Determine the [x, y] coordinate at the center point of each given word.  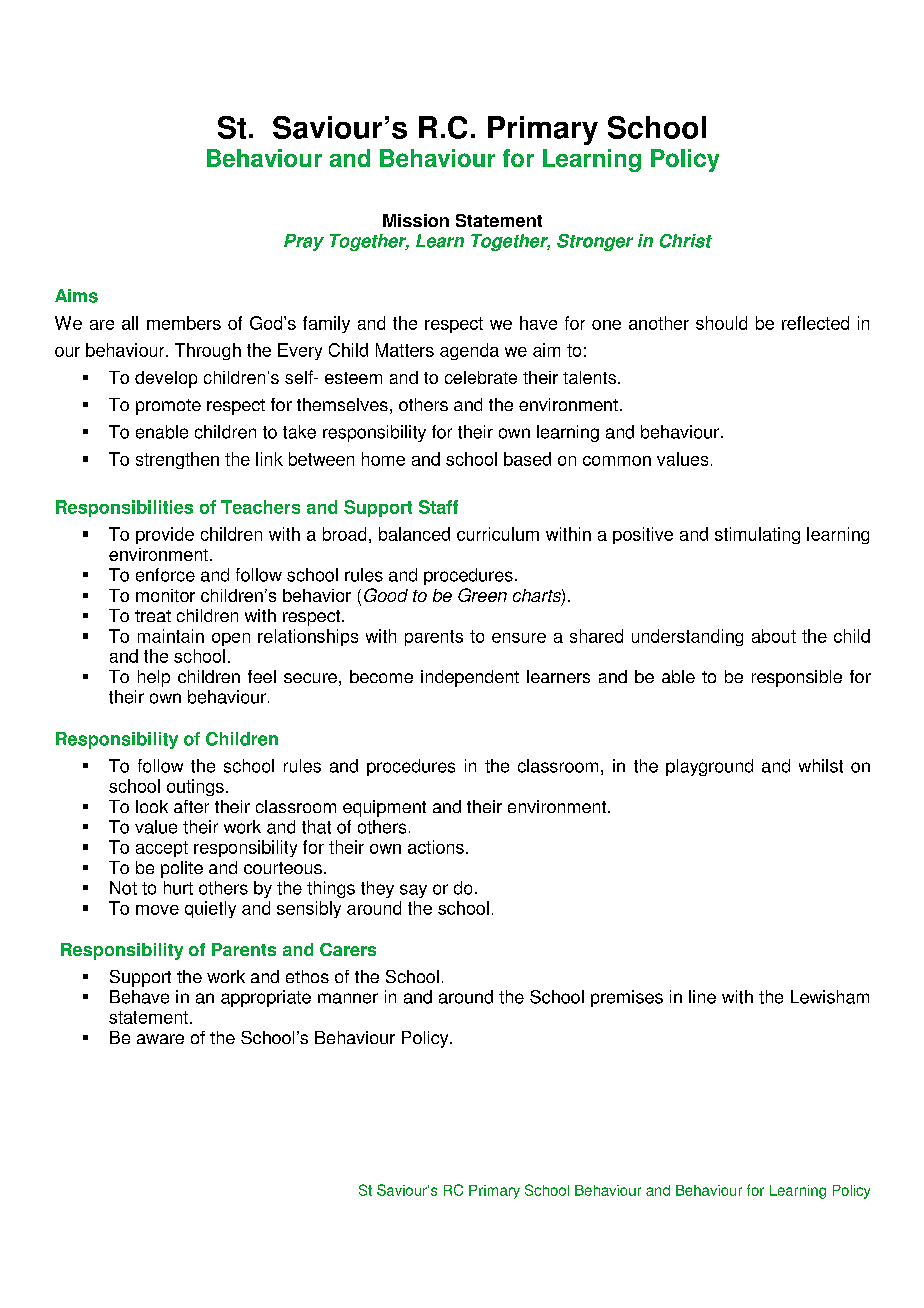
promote [168, 407]
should [721, 323]
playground [709, 767]
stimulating [757, 535]
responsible [797, 678]
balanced [414, 534]
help [154, 678]
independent [470, 678]
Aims [76, 296]
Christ [686, 241]
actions [436, 847]
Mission [416, 220]
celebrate [481, 377]
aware [160, 1039]
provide [165, 535]
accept [162, 849]
